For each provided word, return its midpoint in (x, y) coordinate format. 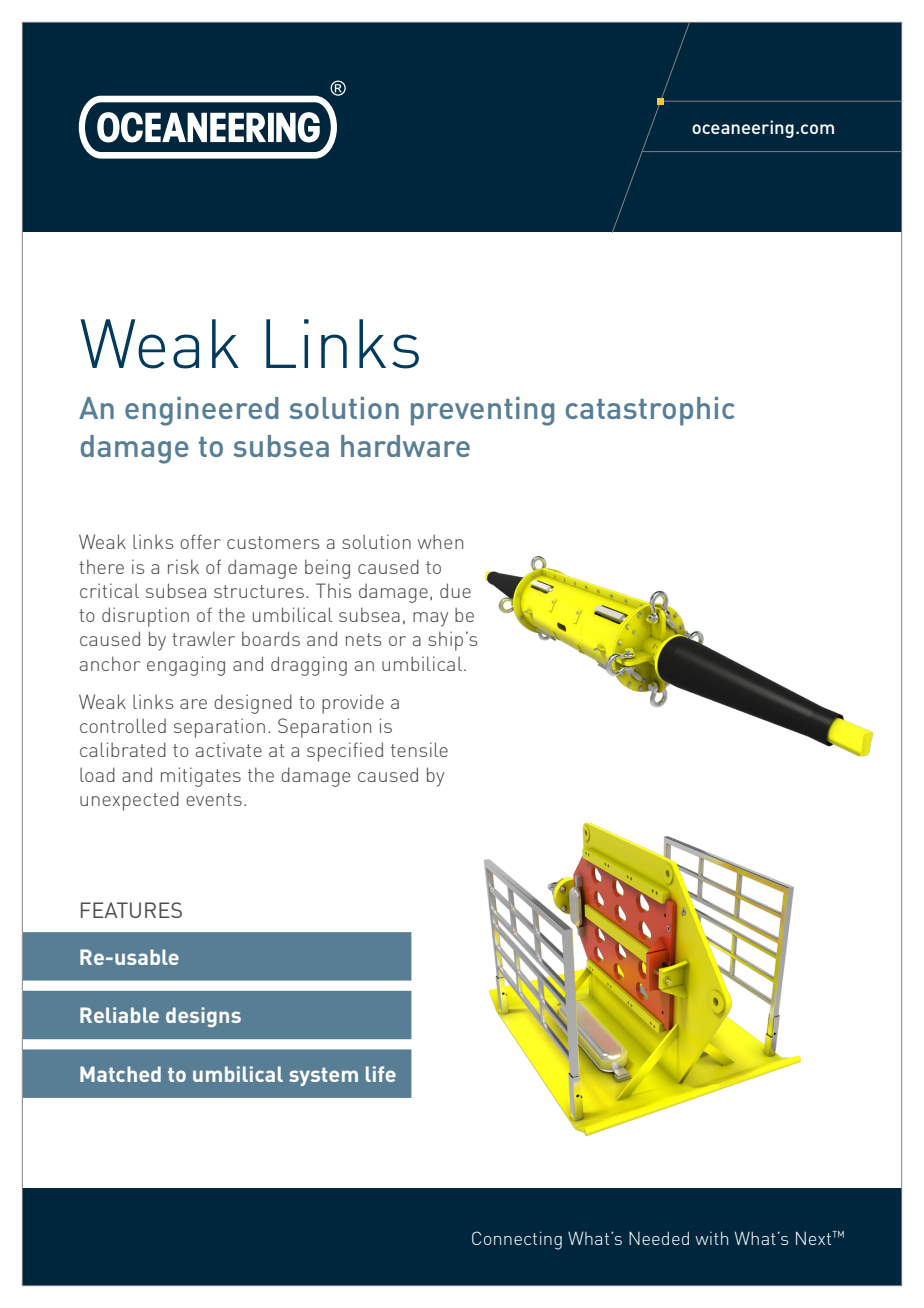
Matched (120, 1074)
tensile (419, 749)
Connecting (517, 1240)
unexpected (129, 801)
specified (345, 752)
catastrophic (650, 411)
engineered (202, 411)
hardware (405, 446)
